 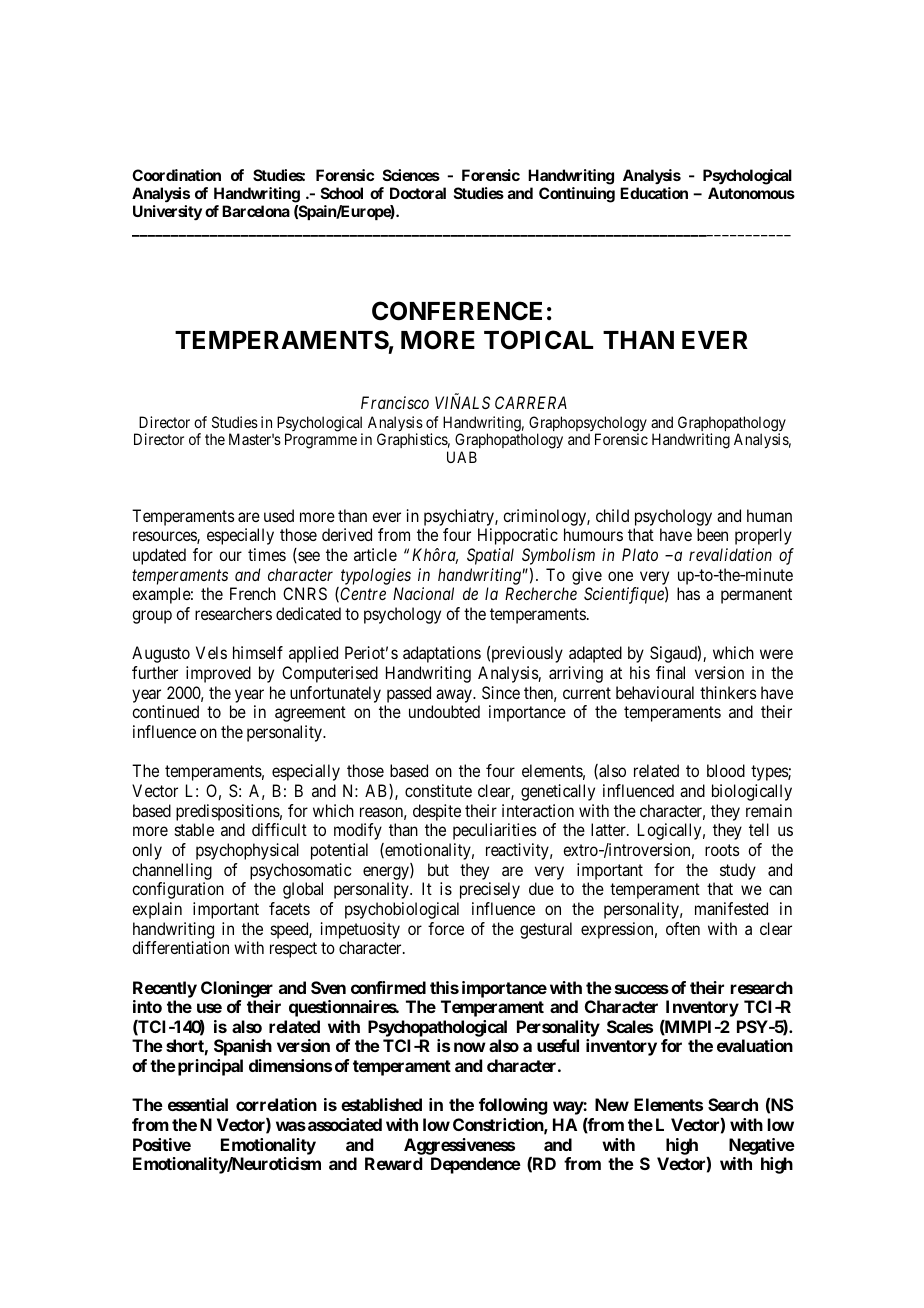 I want to click on Programme, so click(x=321, y=441).
